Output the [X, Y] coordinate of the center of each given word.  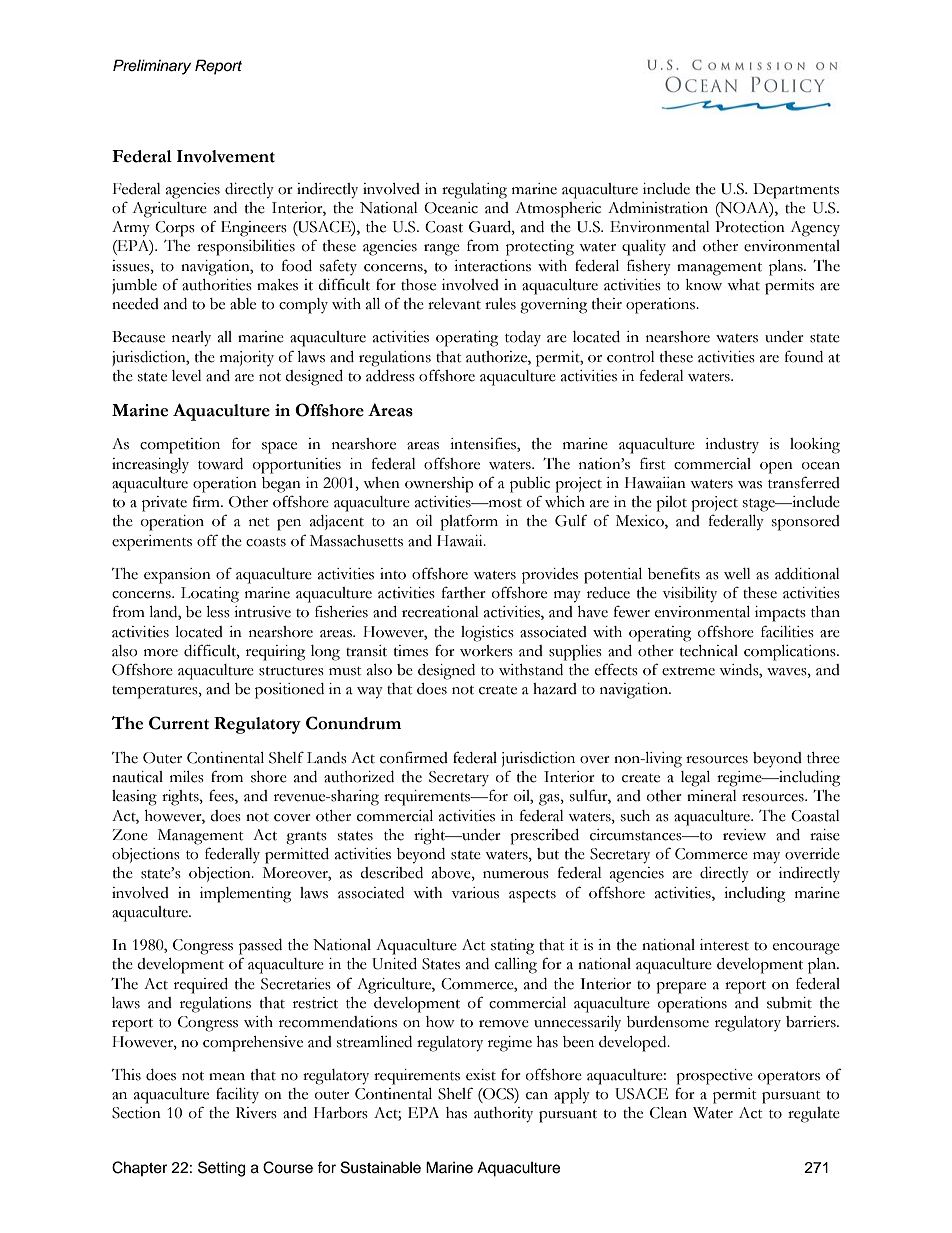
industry [732, 445]
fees [222, 796]
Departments [796, 191]
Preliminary [152, 67]
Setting [222, 1169]
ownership [439, 485]
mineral [712, 796]
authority [503, 1115]
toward [220, 464]
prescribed [544, 837]
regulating [474, 191]
